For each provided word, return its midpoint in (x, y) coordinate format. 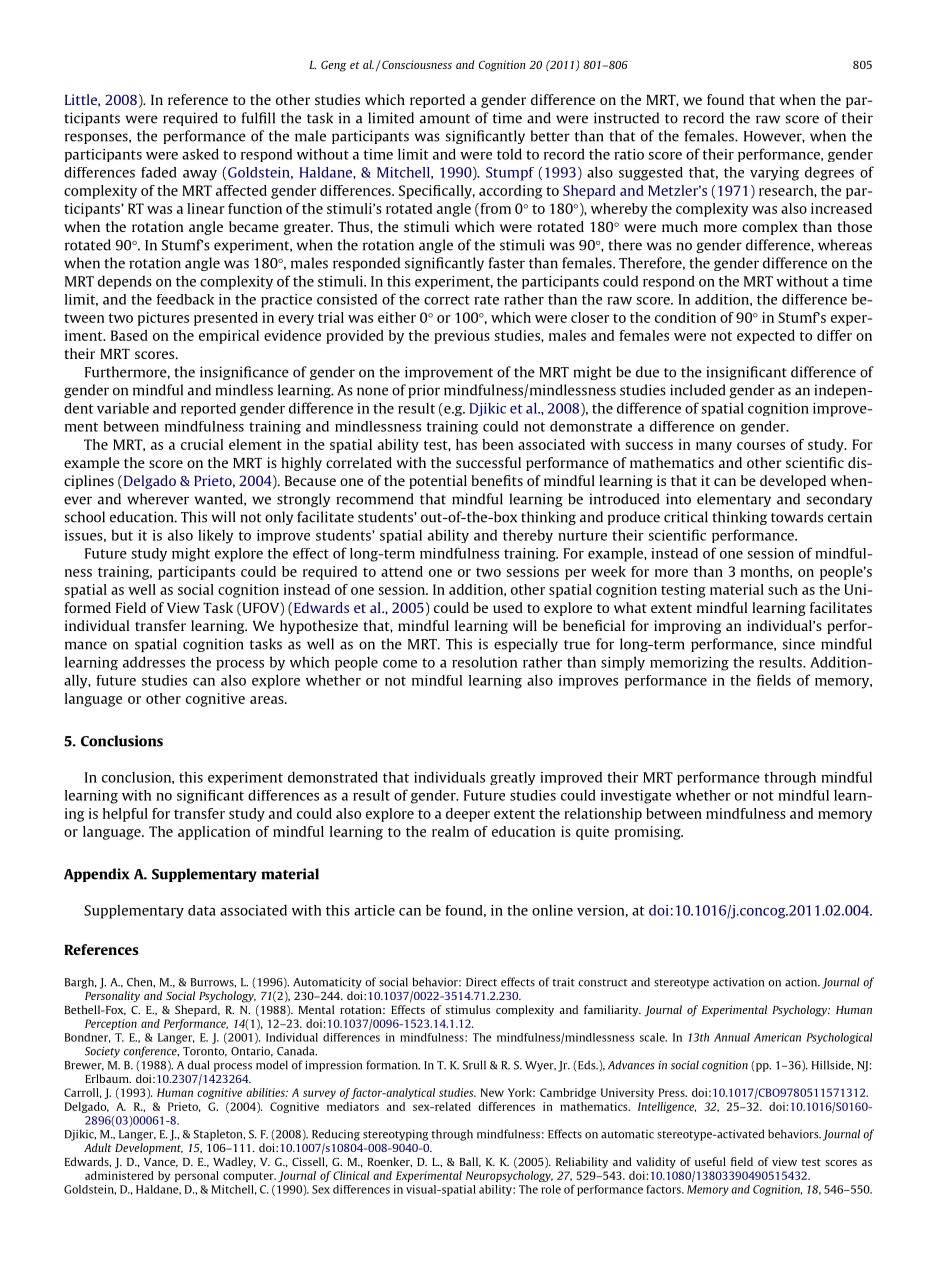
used (508, 607)
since (798, 644)
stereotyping (395, 1135)
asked (200, 154)
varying (774, 174)
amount (445, 119)
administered (119, 1175)
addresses (154, 662)
